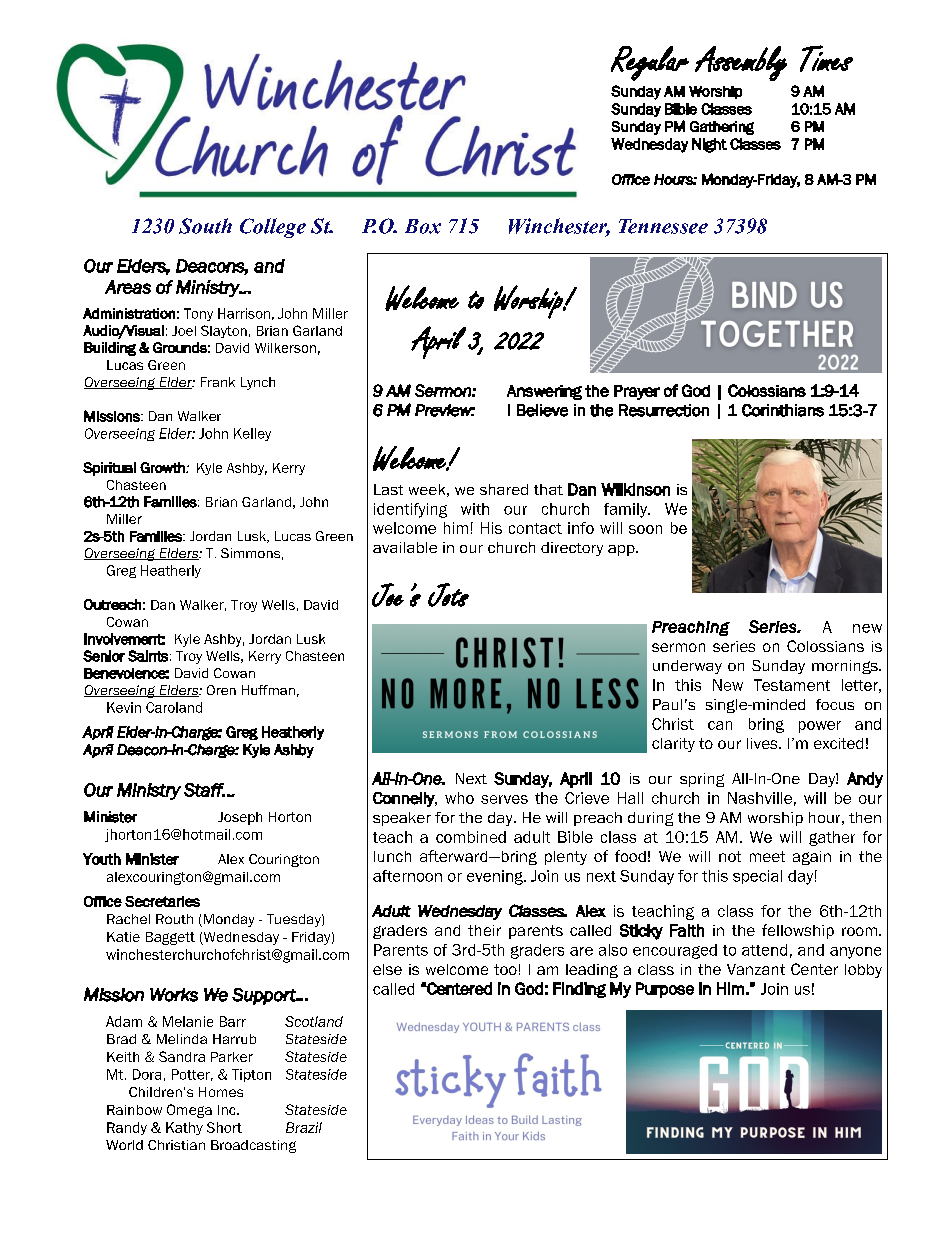 This image has height=1233, width=952. Describe the element at coordinates (205, 226) in the image. I see `South` at that location.
